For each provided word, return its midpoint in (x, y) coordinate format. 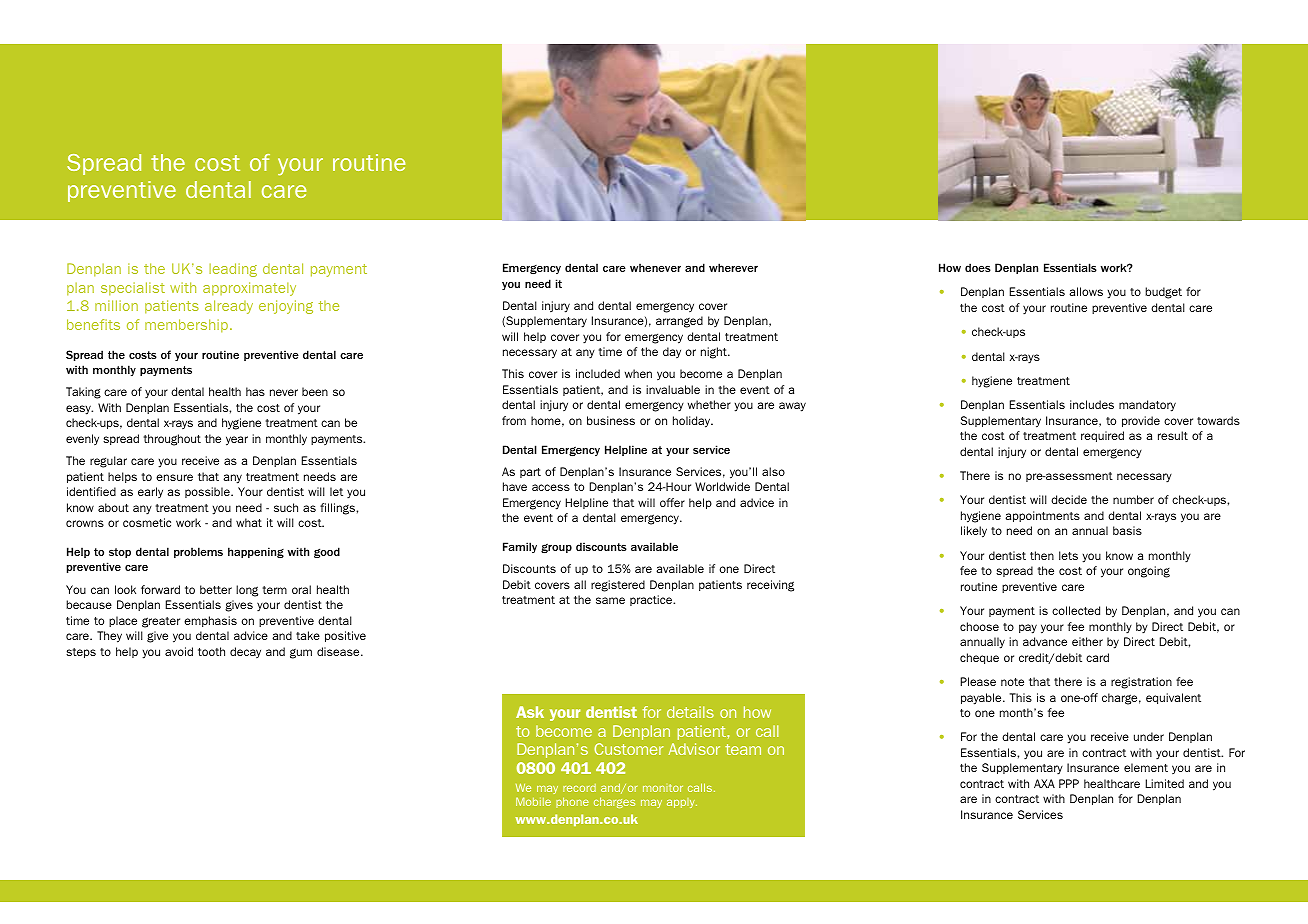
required (1102, 436)
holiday (693, 422)
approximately (249, 289)
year (237, 441)
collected (1076, 610)
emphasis (210, 621)
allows (1086, 291)
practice (652, 600)
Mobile (533, 801)
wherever (733, 267)
